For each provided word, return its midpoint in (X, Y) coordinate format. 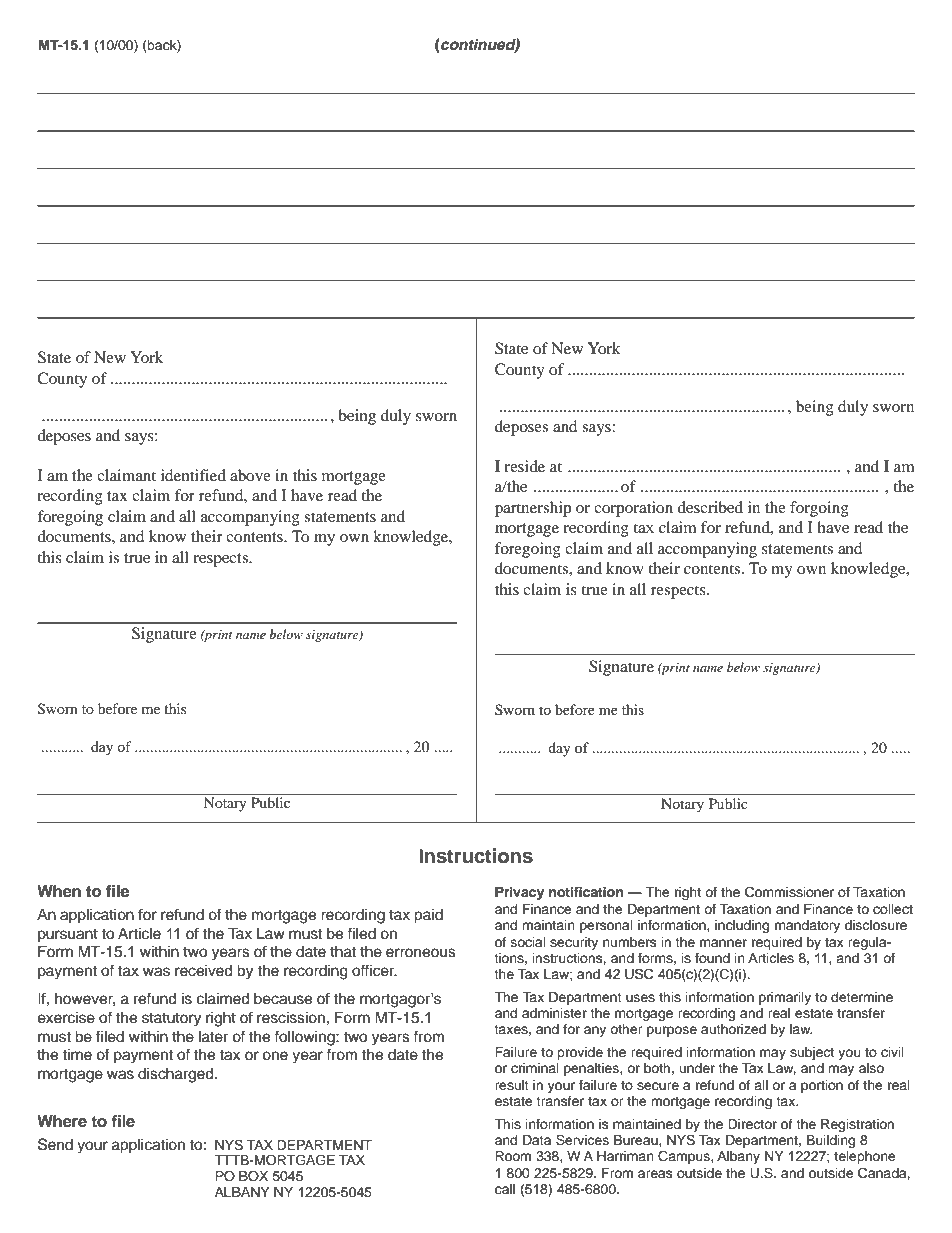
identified (193, 475)
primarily (785, 998)
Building (831, 1141)
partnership (533, 509)
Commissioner (789, 892)
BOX (253, 1176)
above (250, 475)
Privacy (519, 893)
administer (554, 1013)
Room (513, 1156)
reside (524, 466)
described (710, 507)
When (59, 891)
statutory (171, 1020)
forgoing (819, 509)
